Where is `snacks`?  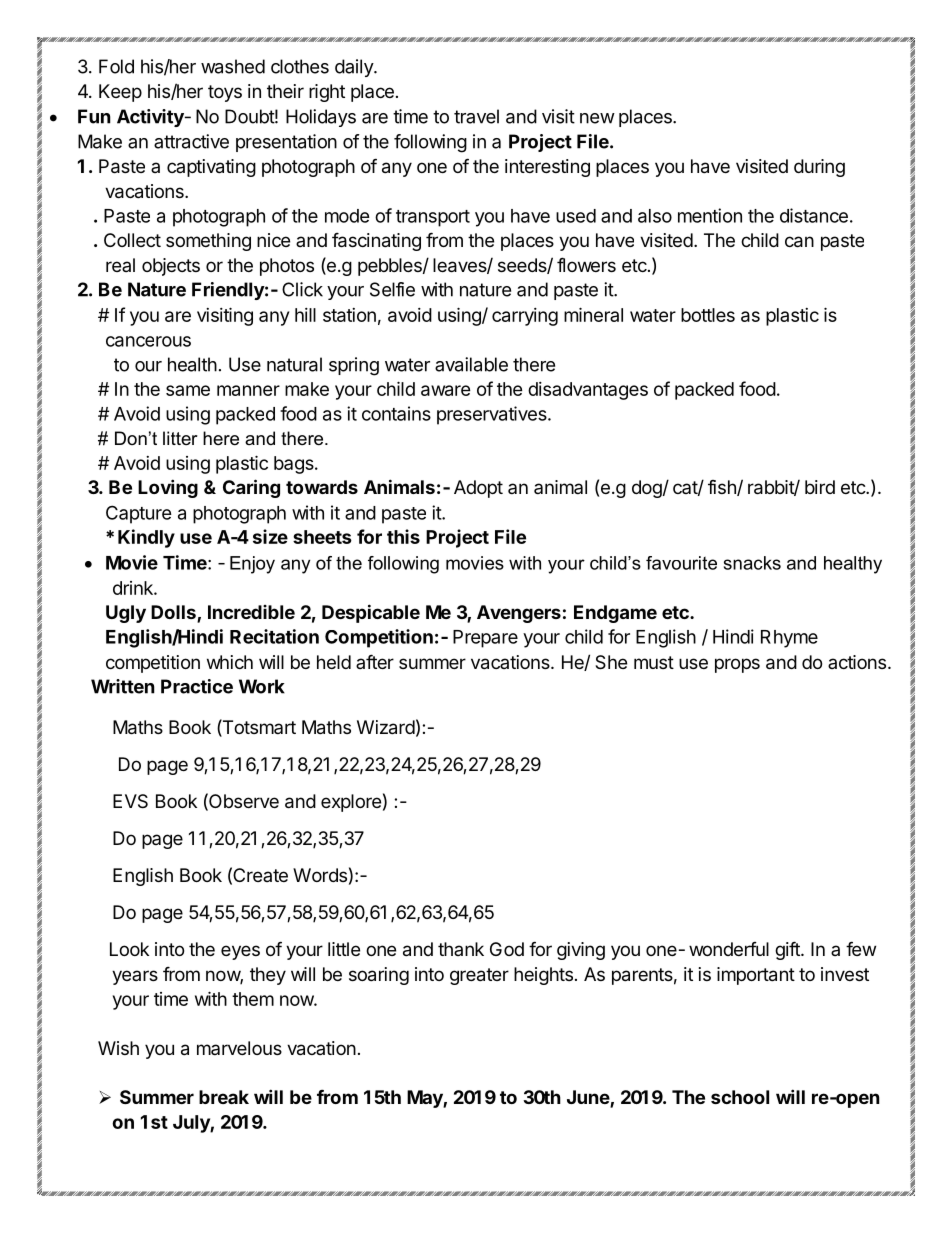
snacks is located at coordinates (752, 563).
